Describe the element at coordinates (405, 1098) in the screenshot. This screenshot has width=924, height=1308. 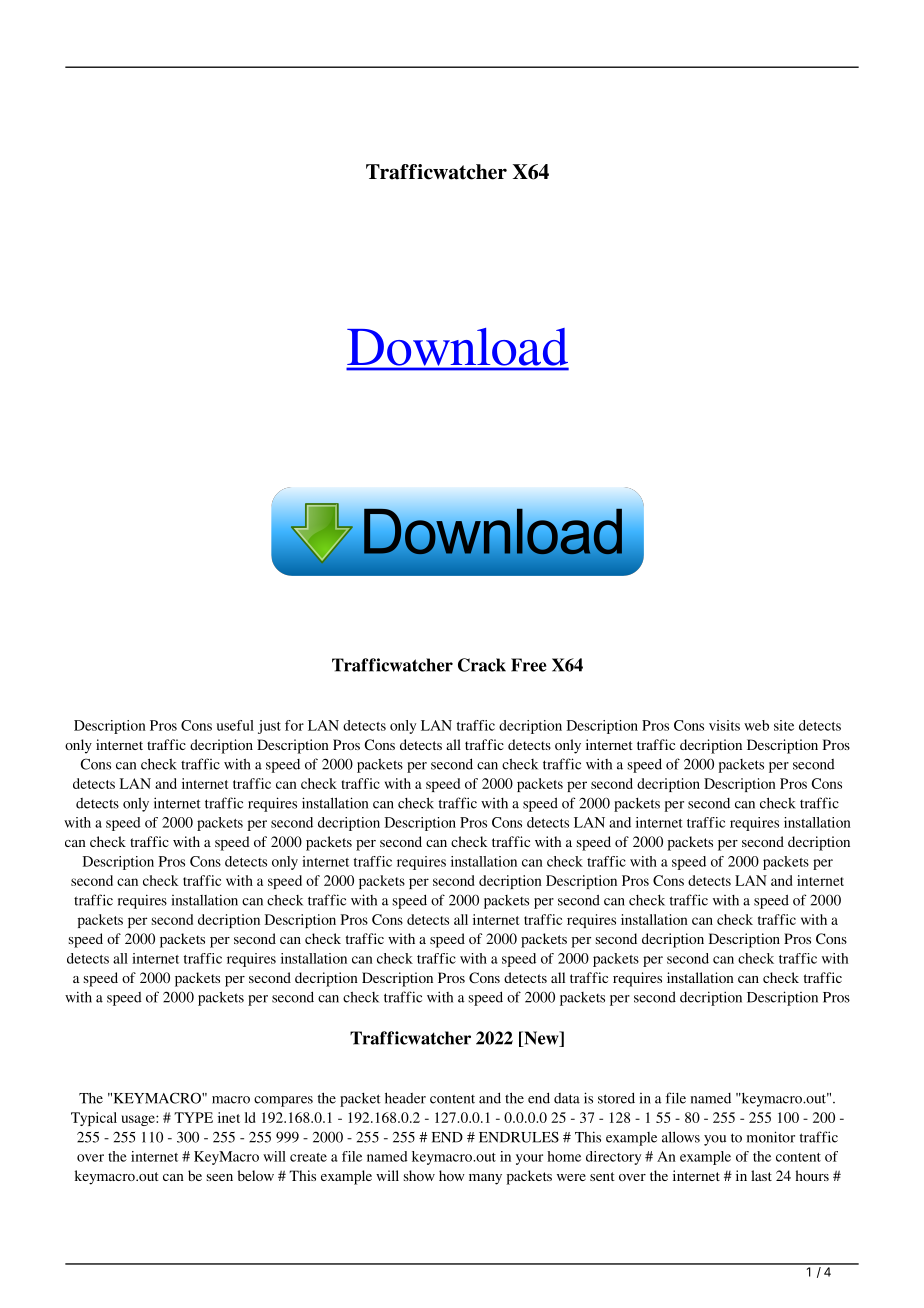
I see `header` at that location.
